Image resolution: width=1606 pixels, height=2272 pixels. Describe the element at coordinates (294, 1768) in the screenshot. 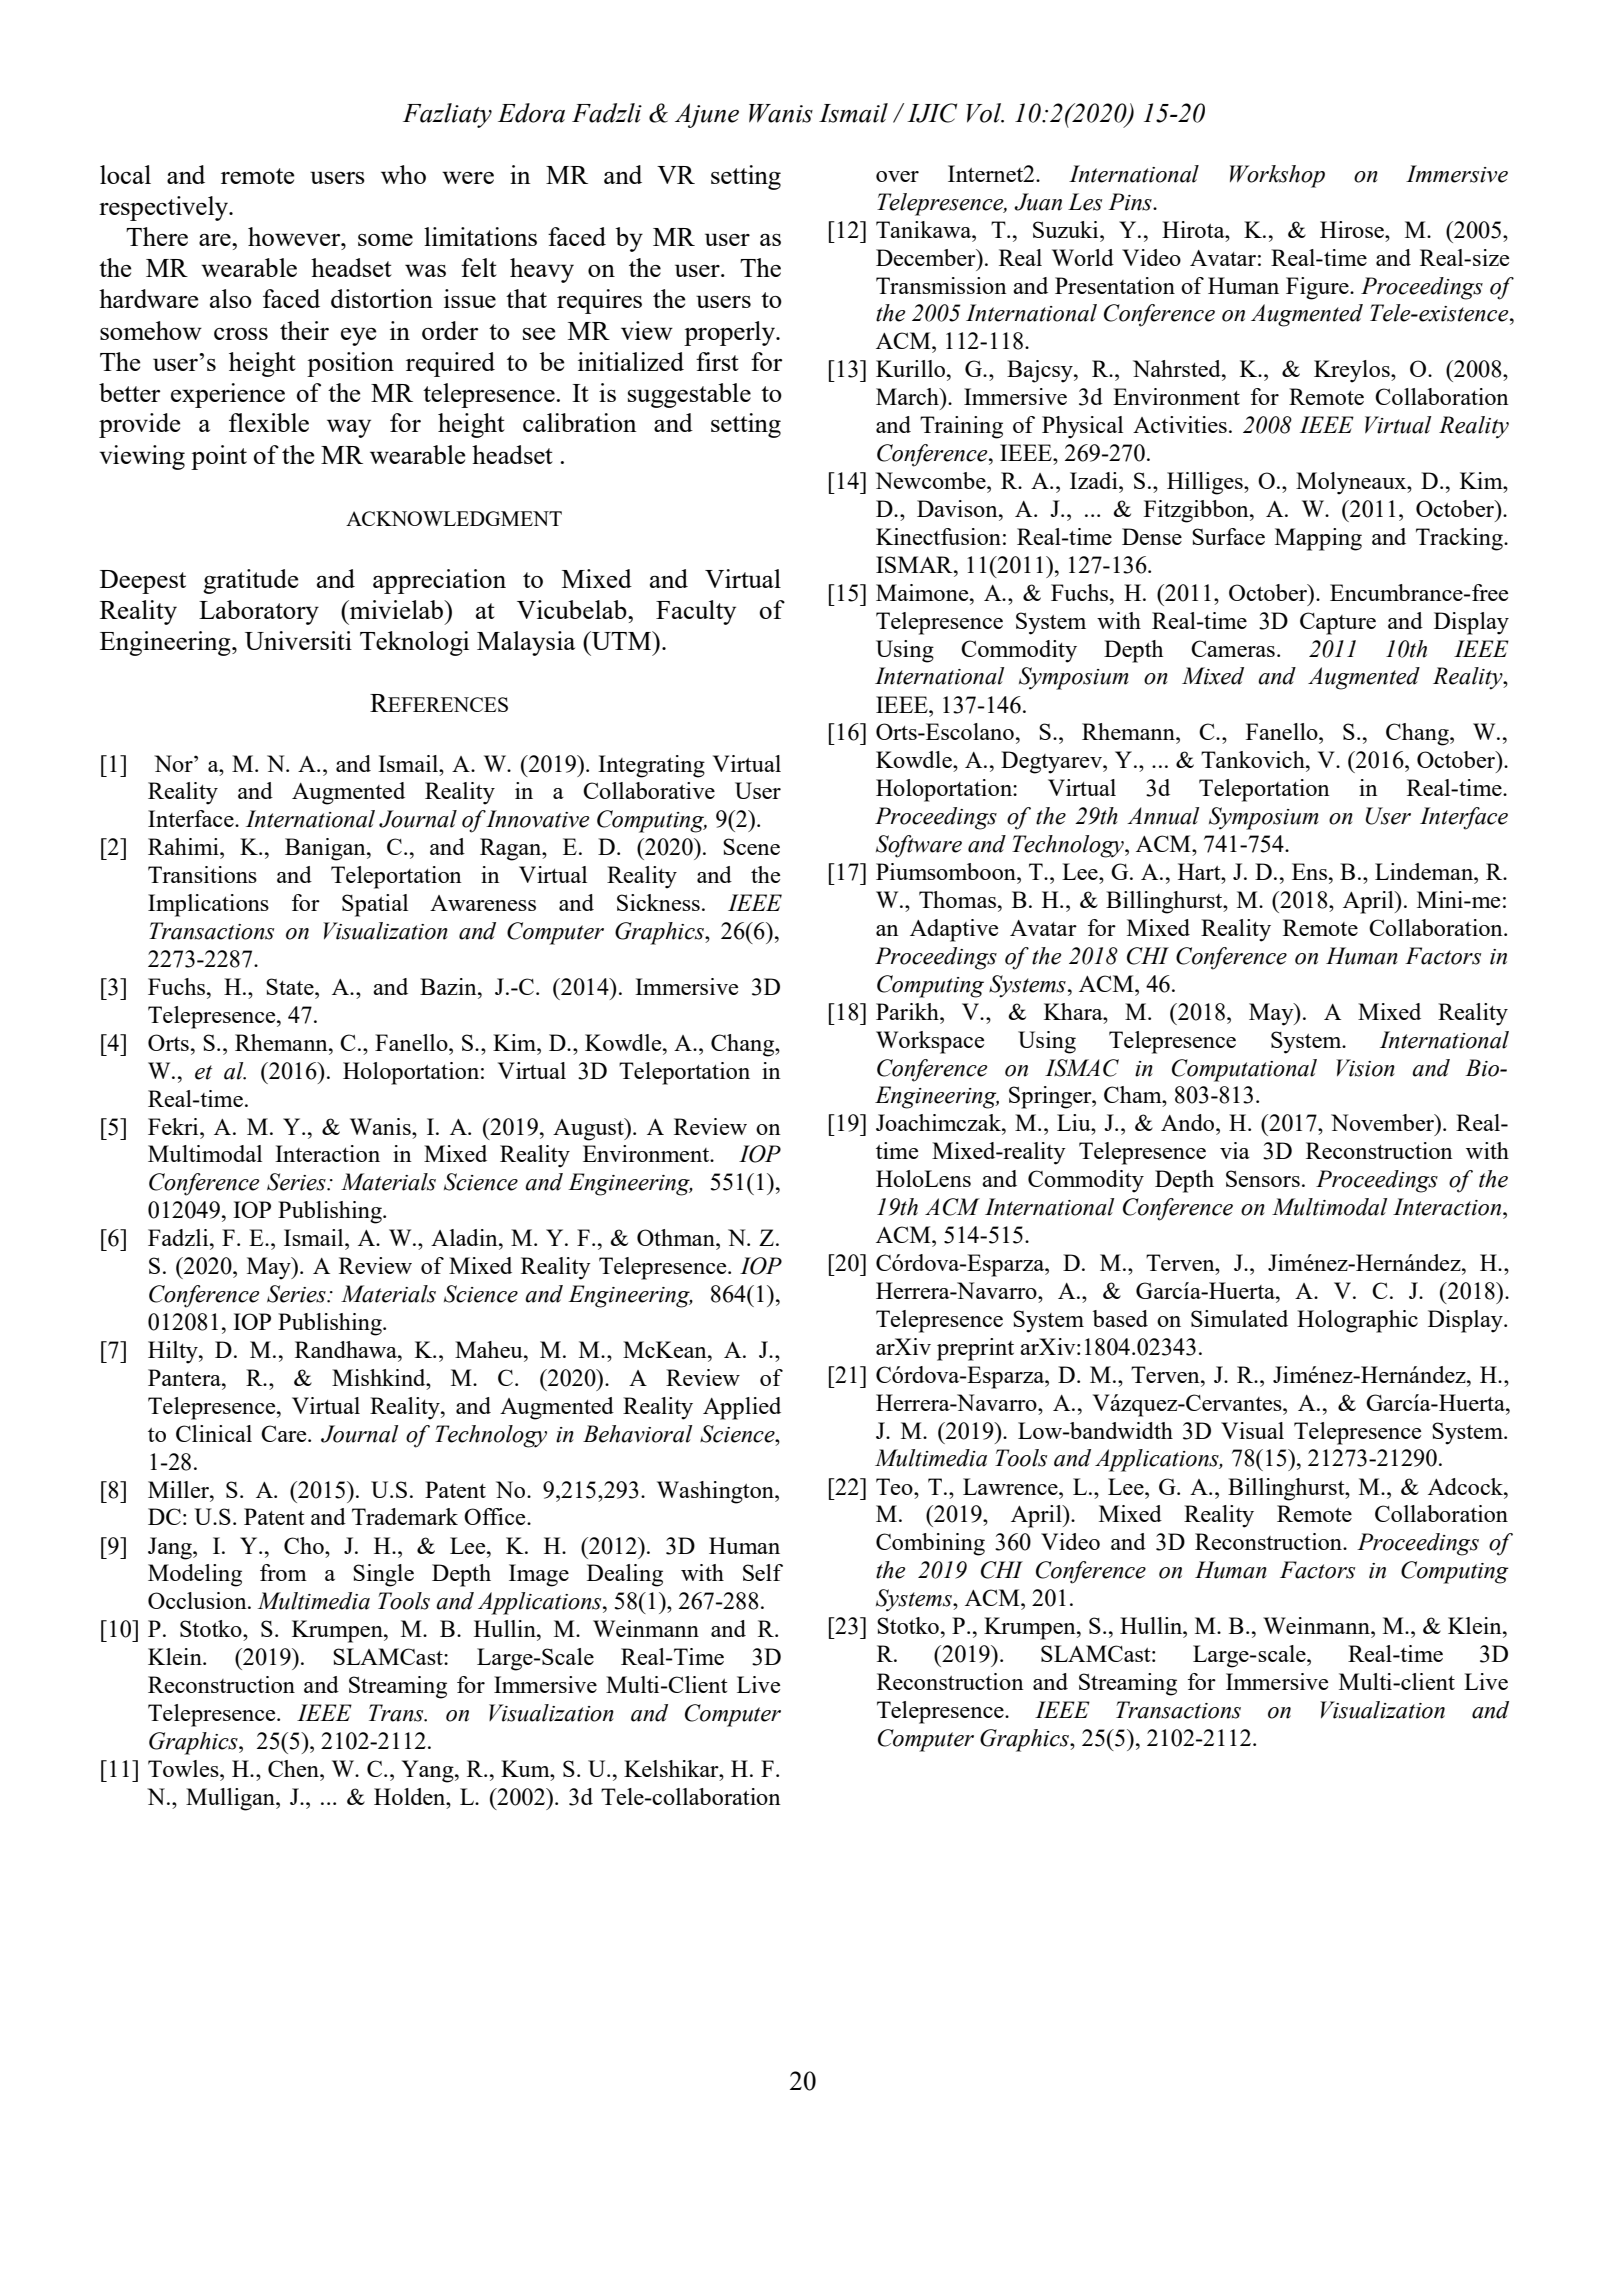

I see `Chen` at that location.
